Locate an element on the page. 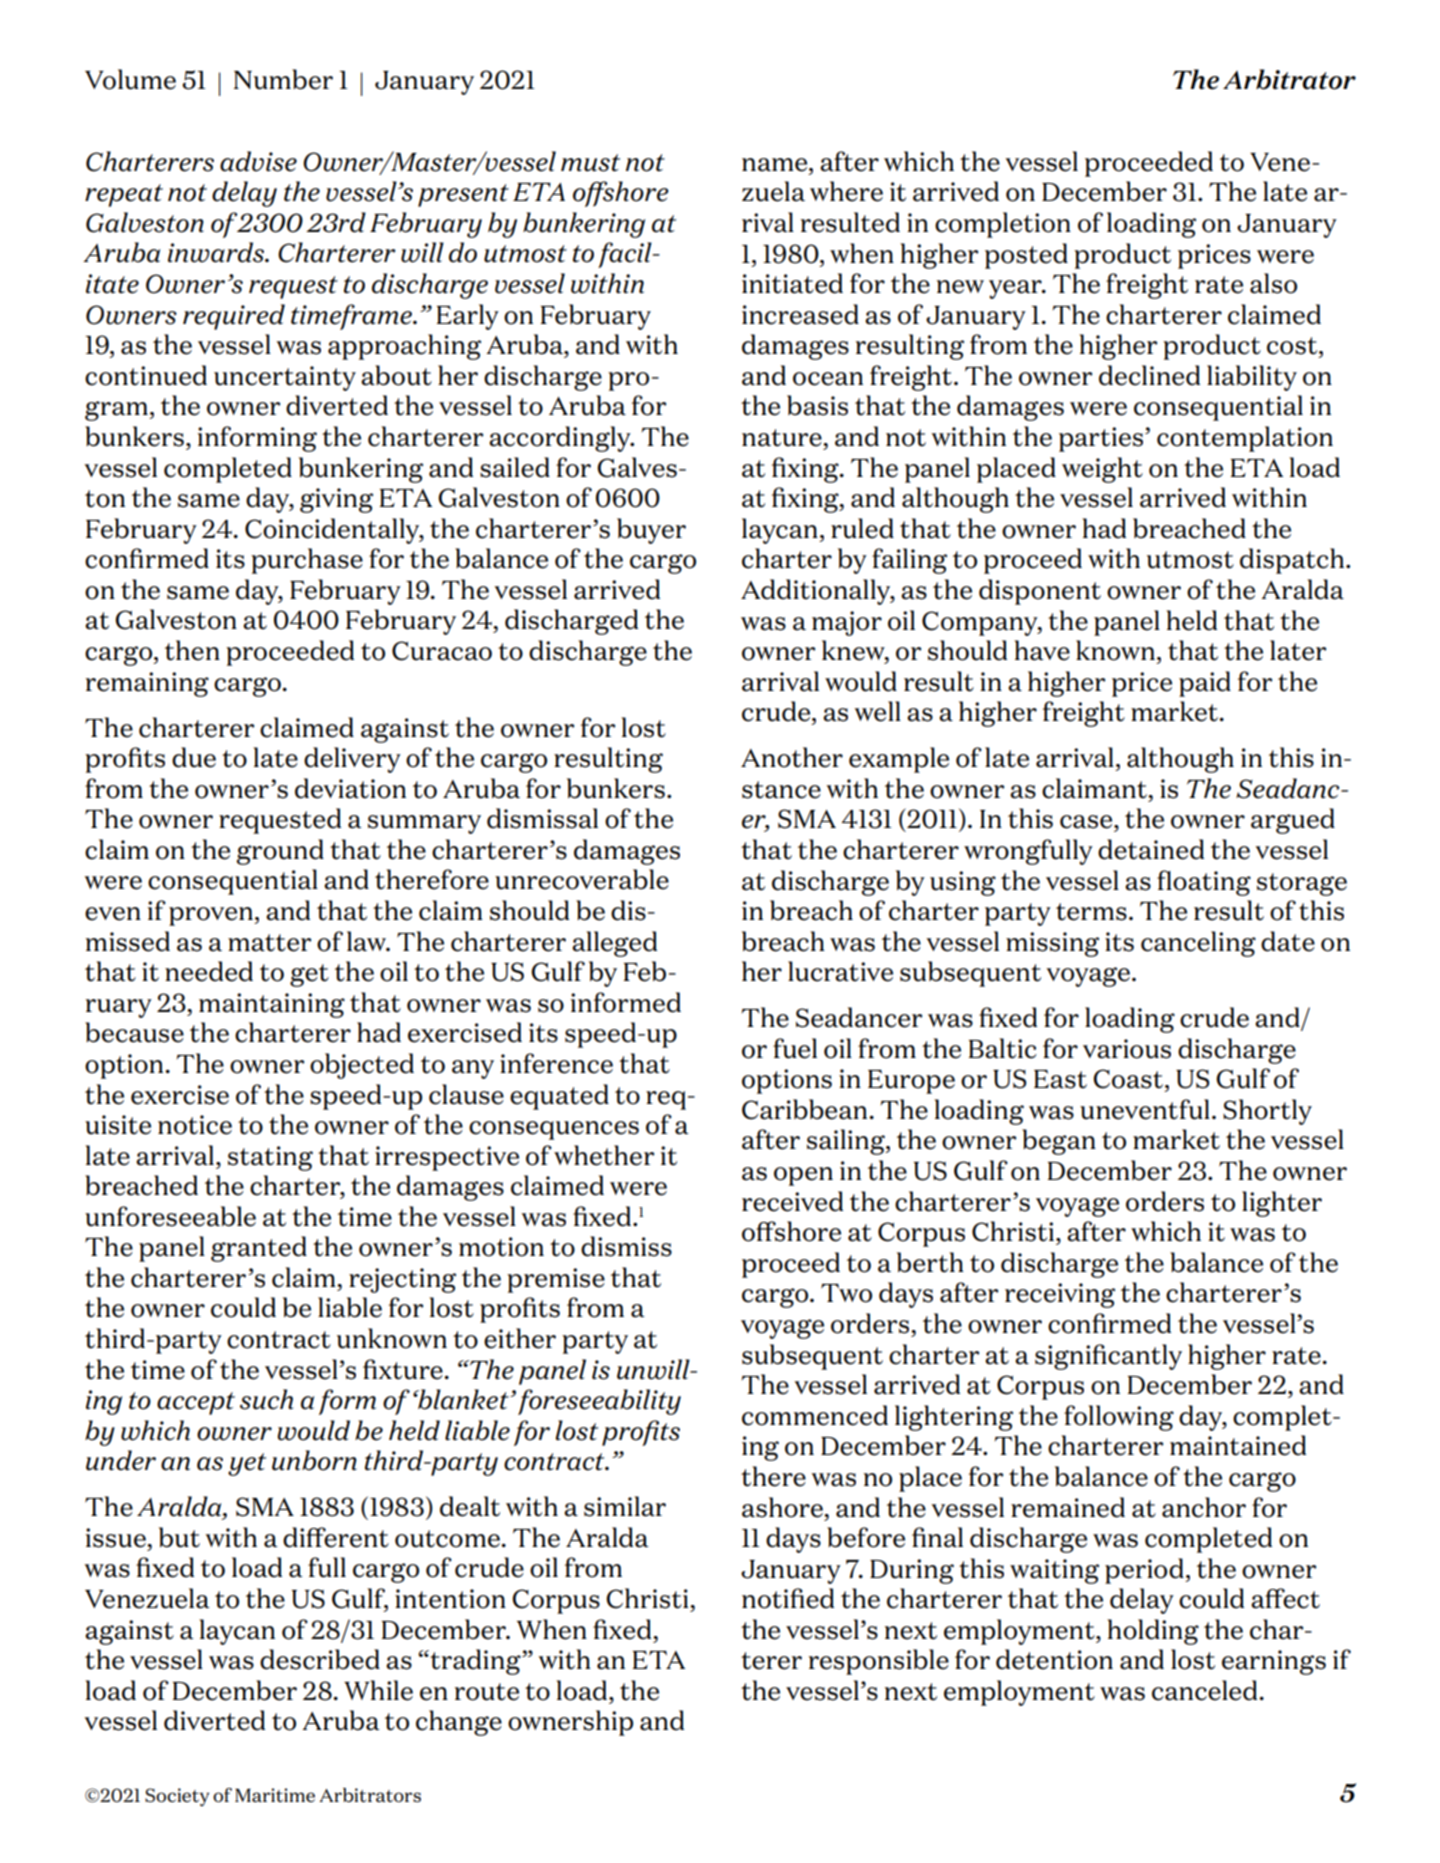 The height and width of the image is (1863, 1440). matter is located at coordinates (269, 943).
